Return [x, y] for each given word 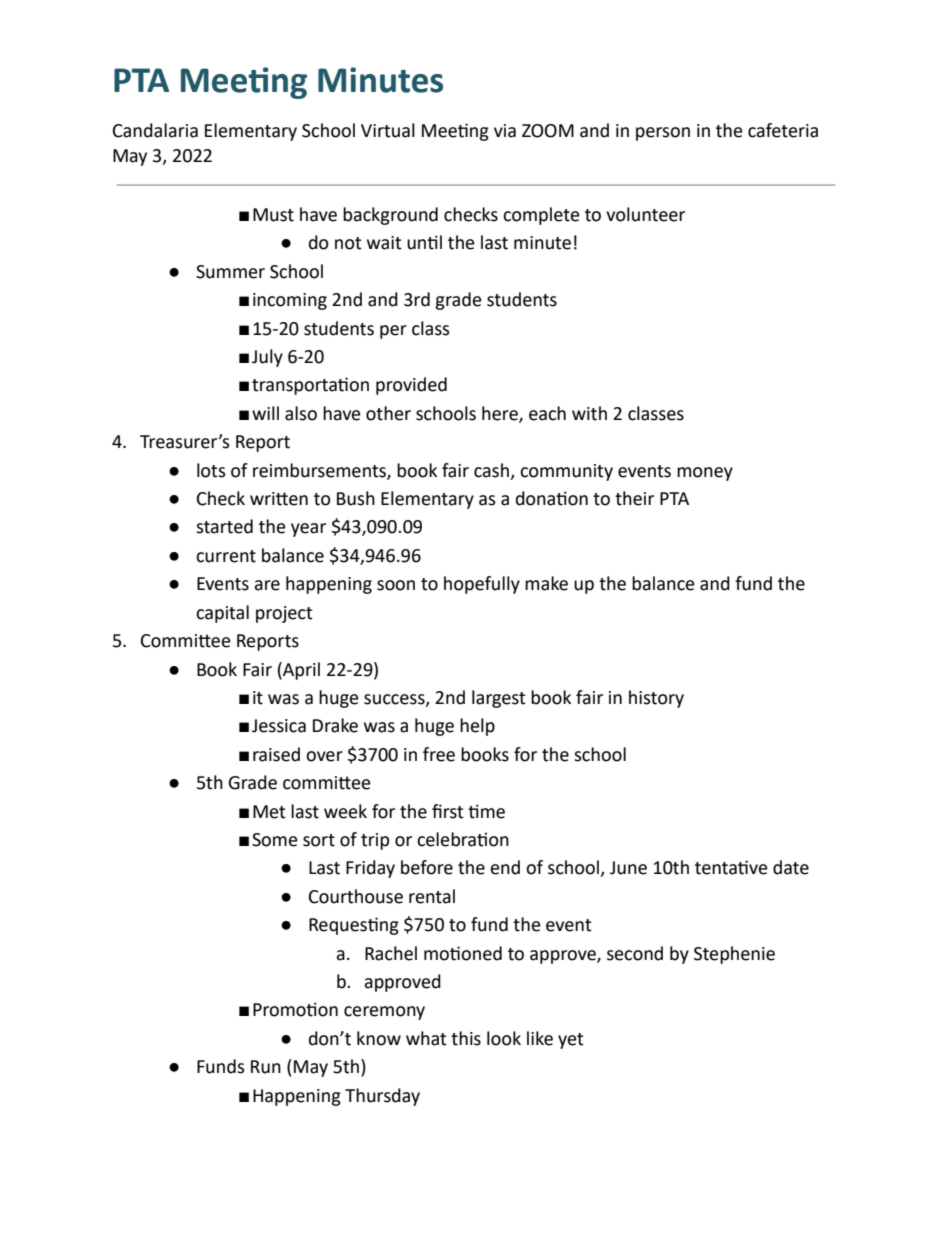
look [504, 1038]
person [663, 134]
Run [266, 1067]
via [505, 131]
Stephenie [734, 955]
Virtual [388, 130]
